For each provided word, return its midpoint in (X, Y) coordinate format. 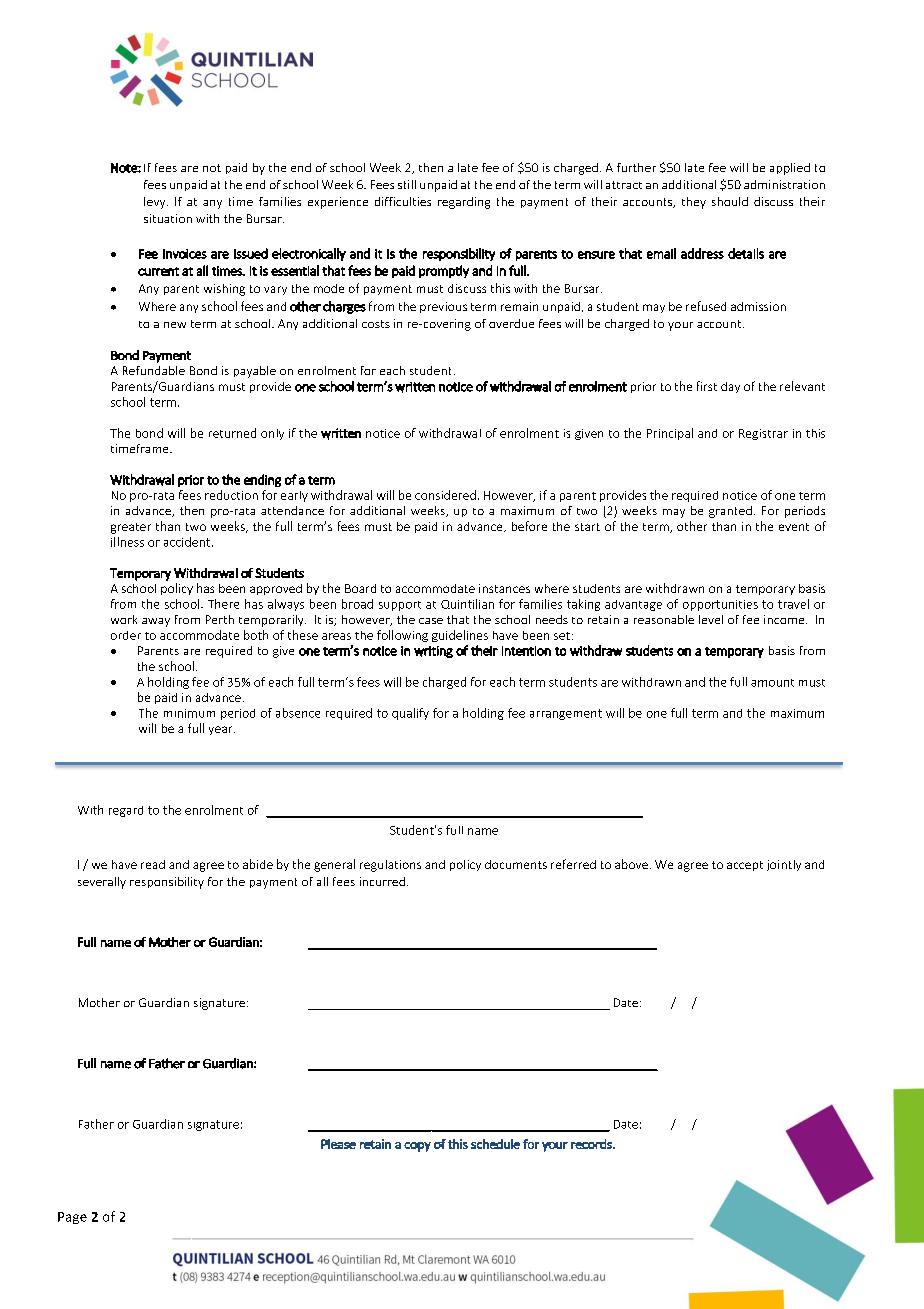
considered (445, 495)
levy (156, 203)
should (730, 201)
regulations (390, 866)
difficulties (403, 201)
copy (417, 1147)
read (153, 864)
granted (730, 512)
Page (72, 1218)
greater (131, 528)
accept (745, 866)
